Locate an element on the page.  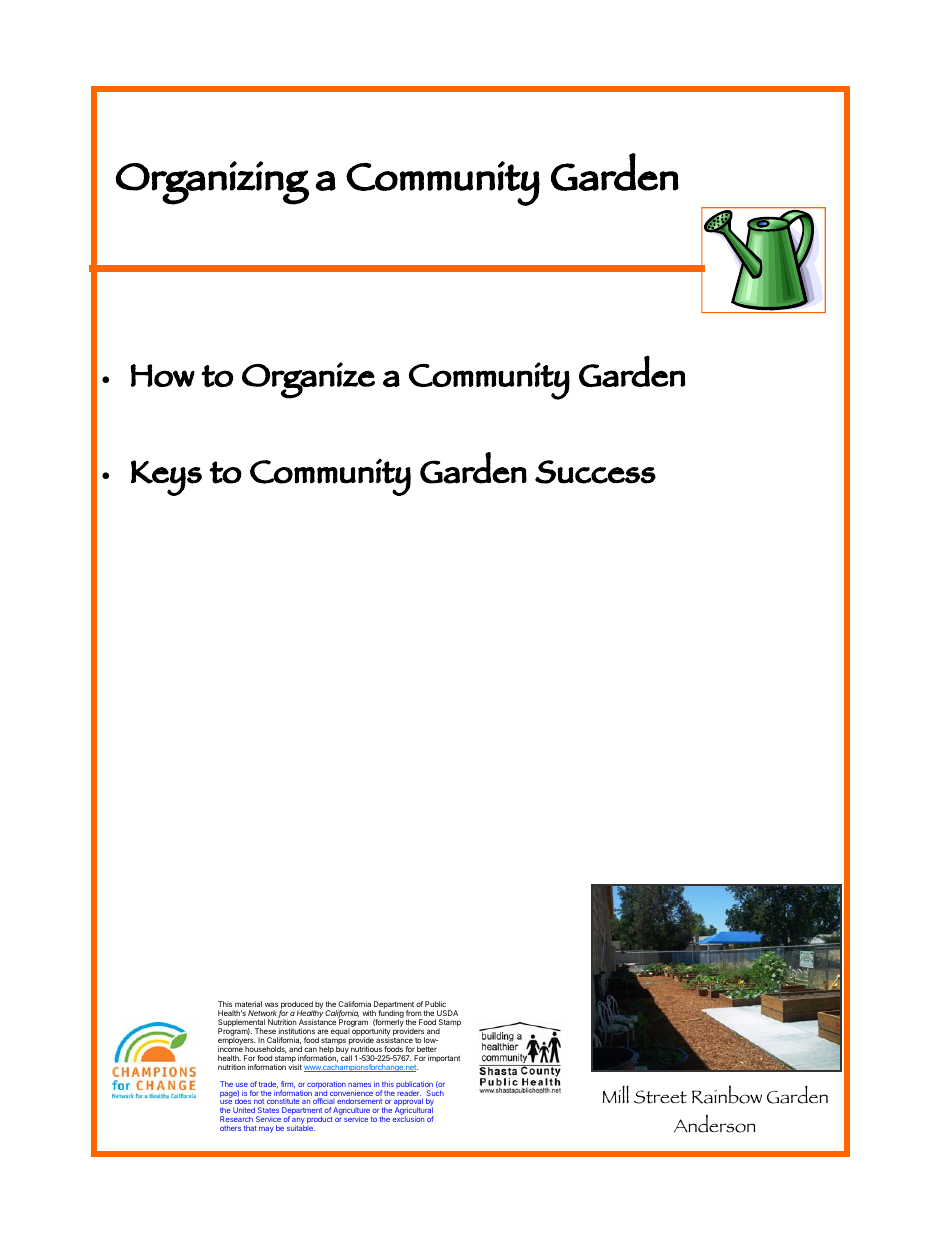
Keys is located at coordinates (166, 478).
